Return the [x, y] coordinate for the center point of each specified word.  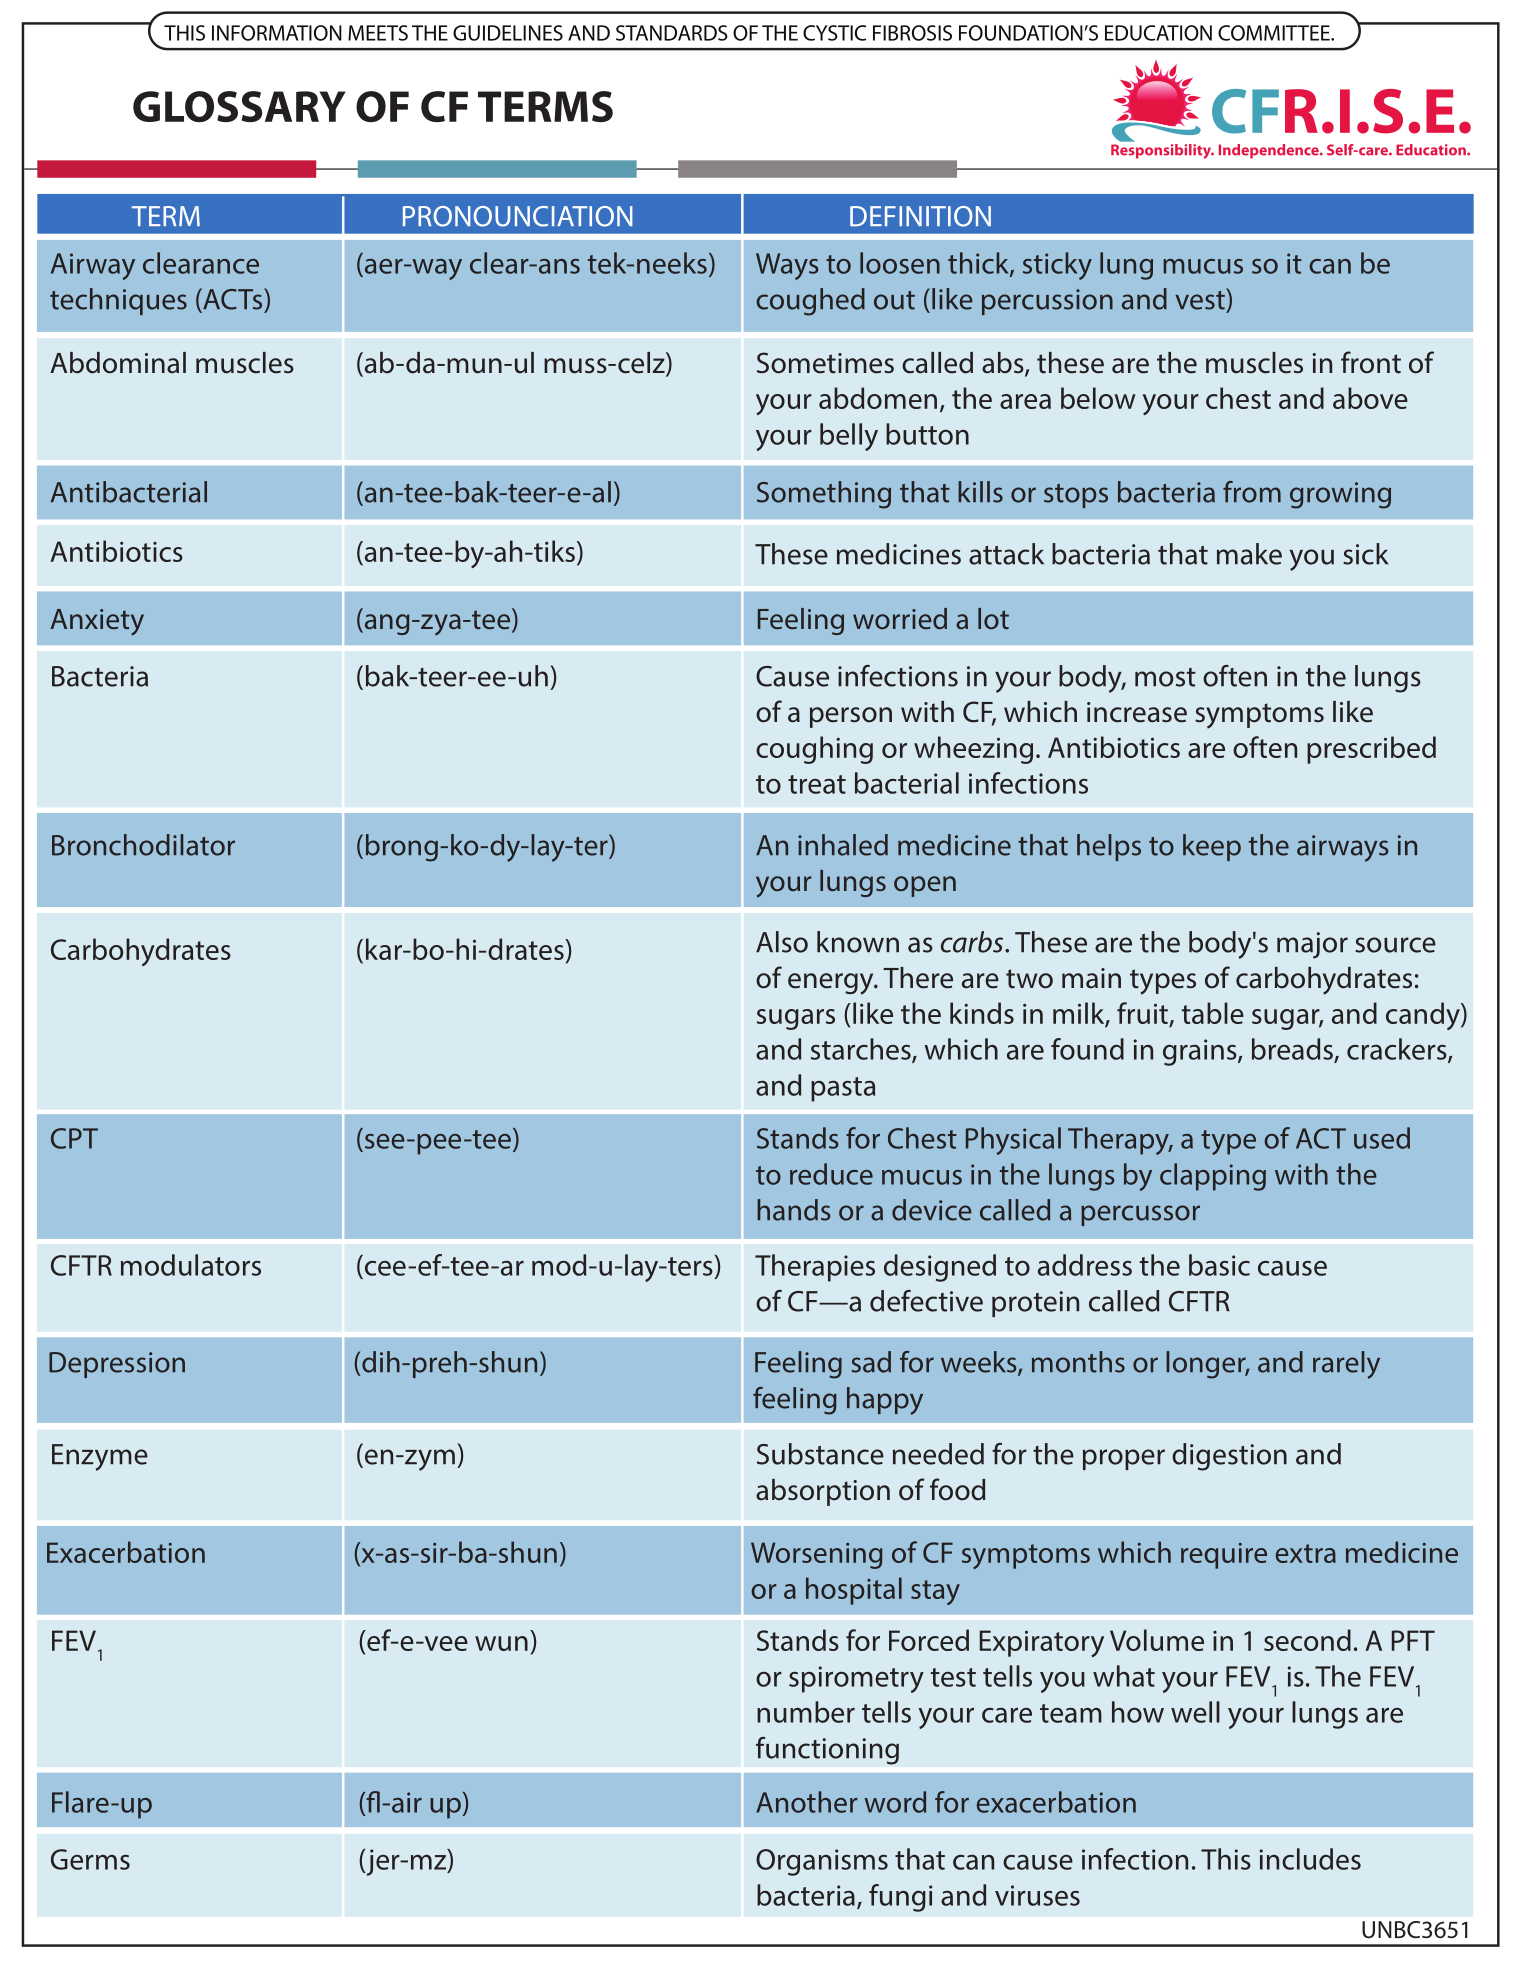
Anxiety [97, 622]
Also [782, 942]
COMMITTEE [1275, 33]
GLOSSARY [239, 107]
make [1249, 554]
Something [824, 495]
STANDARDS [672, 33]
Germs [90, 1859]
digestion [1229, 1457]
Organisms [822, 1862]
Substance [820, 1454]
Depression [117, 1365]
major [1312, 945]
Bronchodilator [143, 845]
